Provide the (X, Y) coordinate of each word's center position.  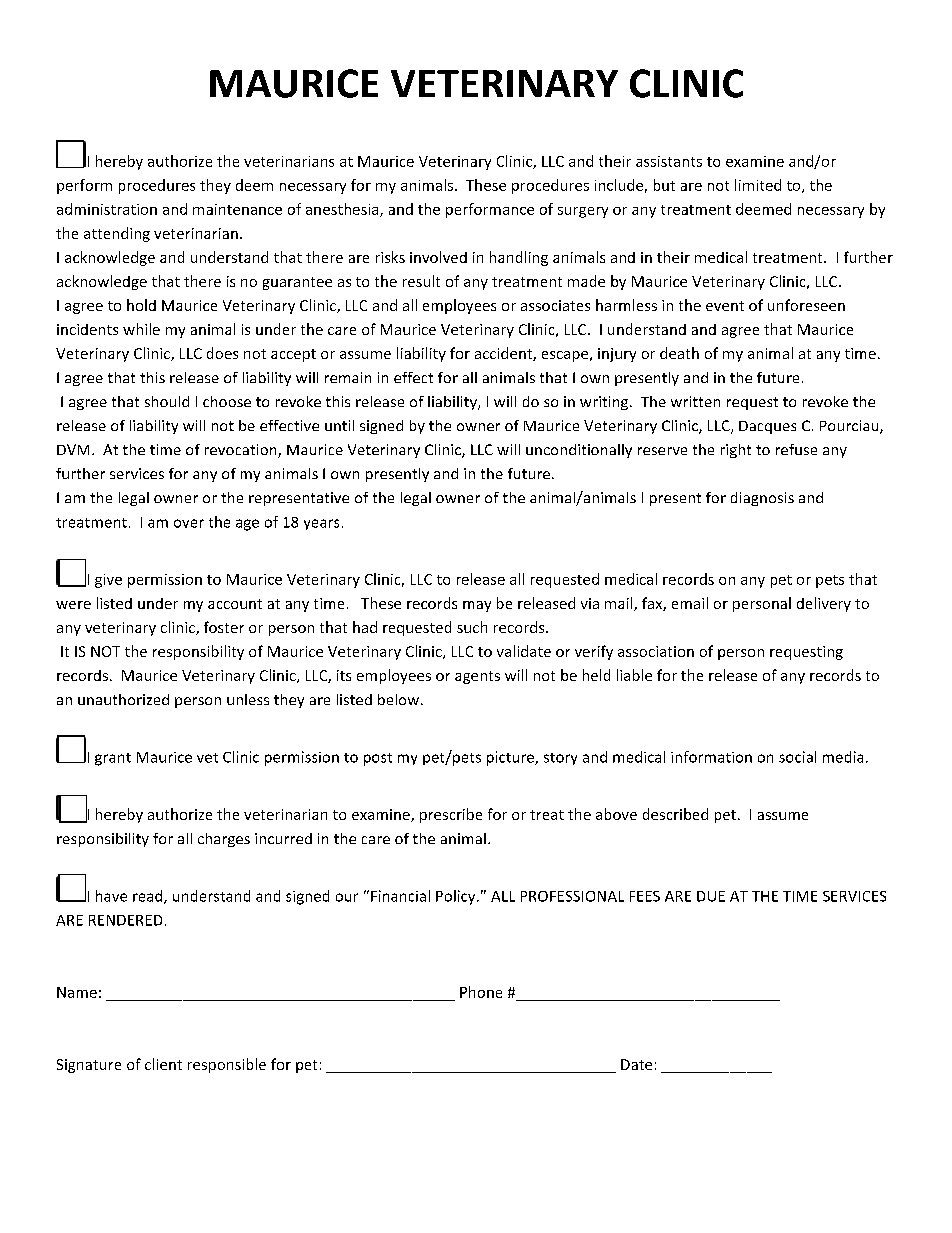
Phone (481, 992)
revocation (242, 451)
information (711, 757)
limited (758, 185)
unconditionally (579, 451)
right (736, 451)
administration (107, 209)
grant (113, 759)
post (378, 759)
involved (438, 257)
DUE (711, 896)
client (163, 1064)
